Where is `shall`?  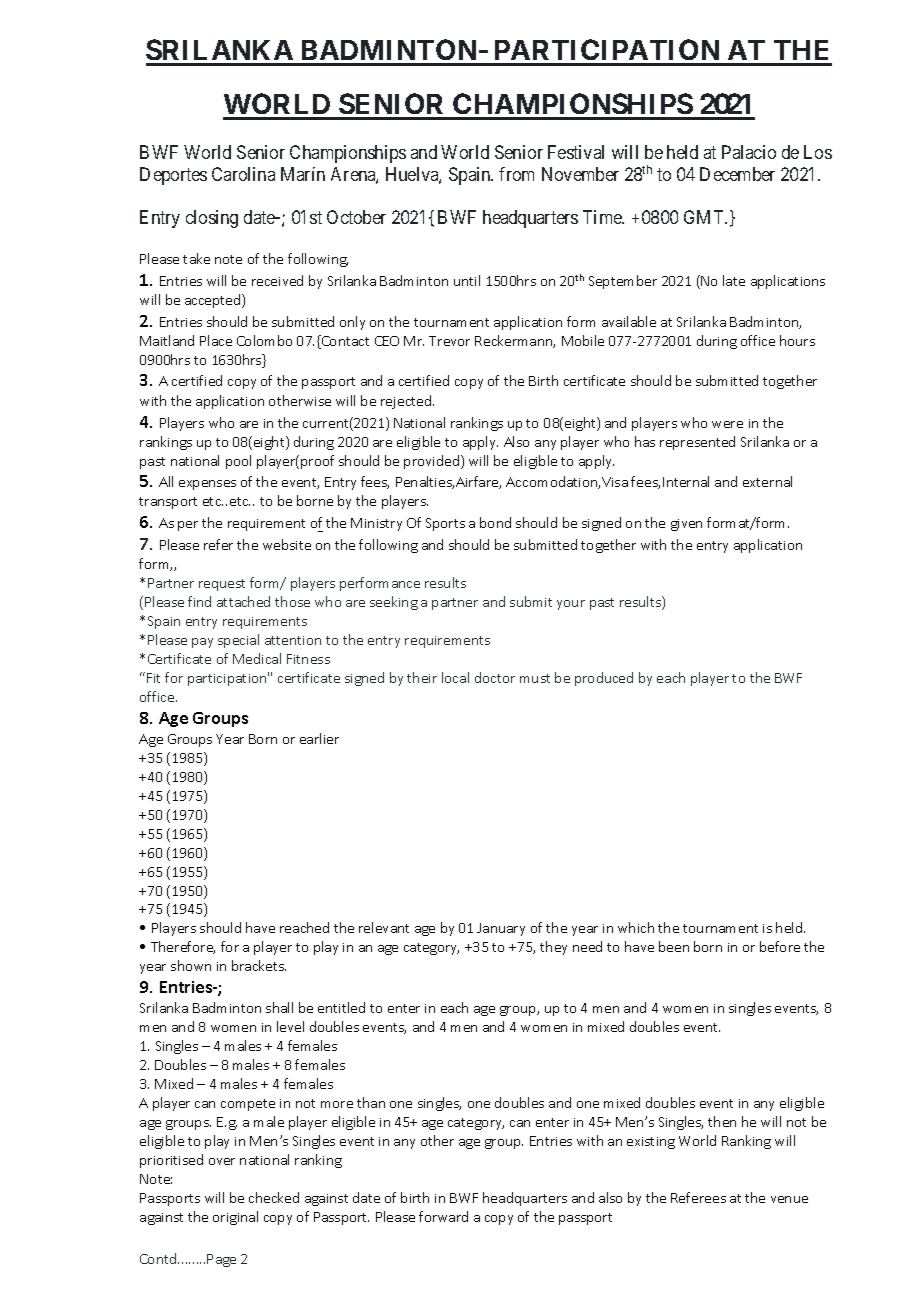 shall is located at coordinates (279, 1007).
